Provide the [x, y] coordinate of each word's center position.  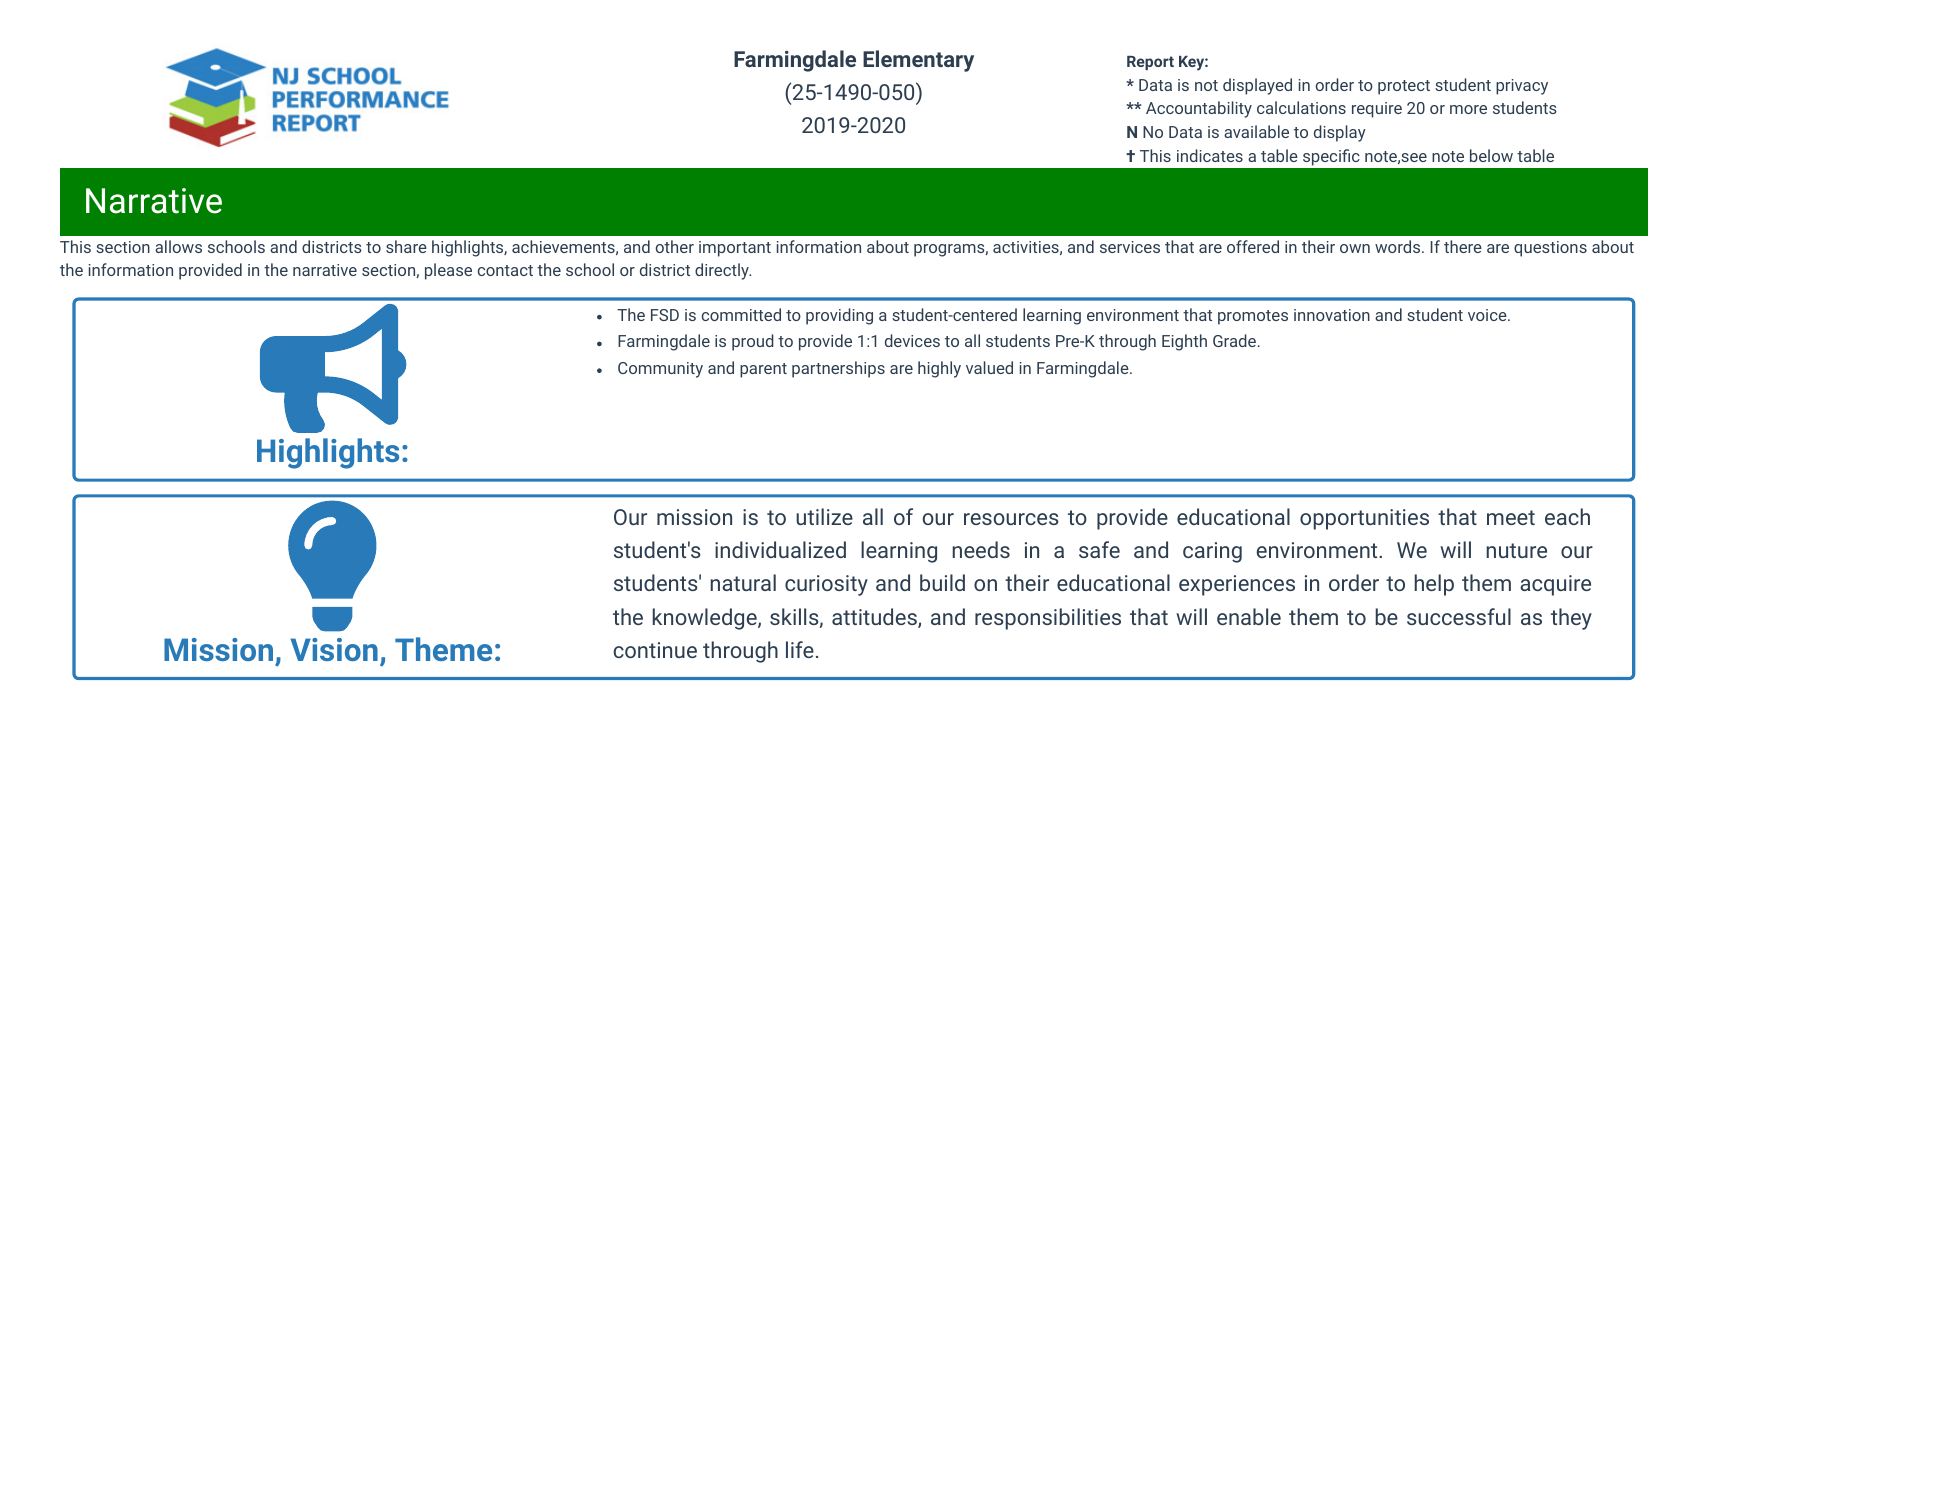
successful [1459, 616]
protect [1404, 87]
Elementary [918, 61]
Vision [334, 649]
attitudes [875, 618]
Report [1150, 63]
